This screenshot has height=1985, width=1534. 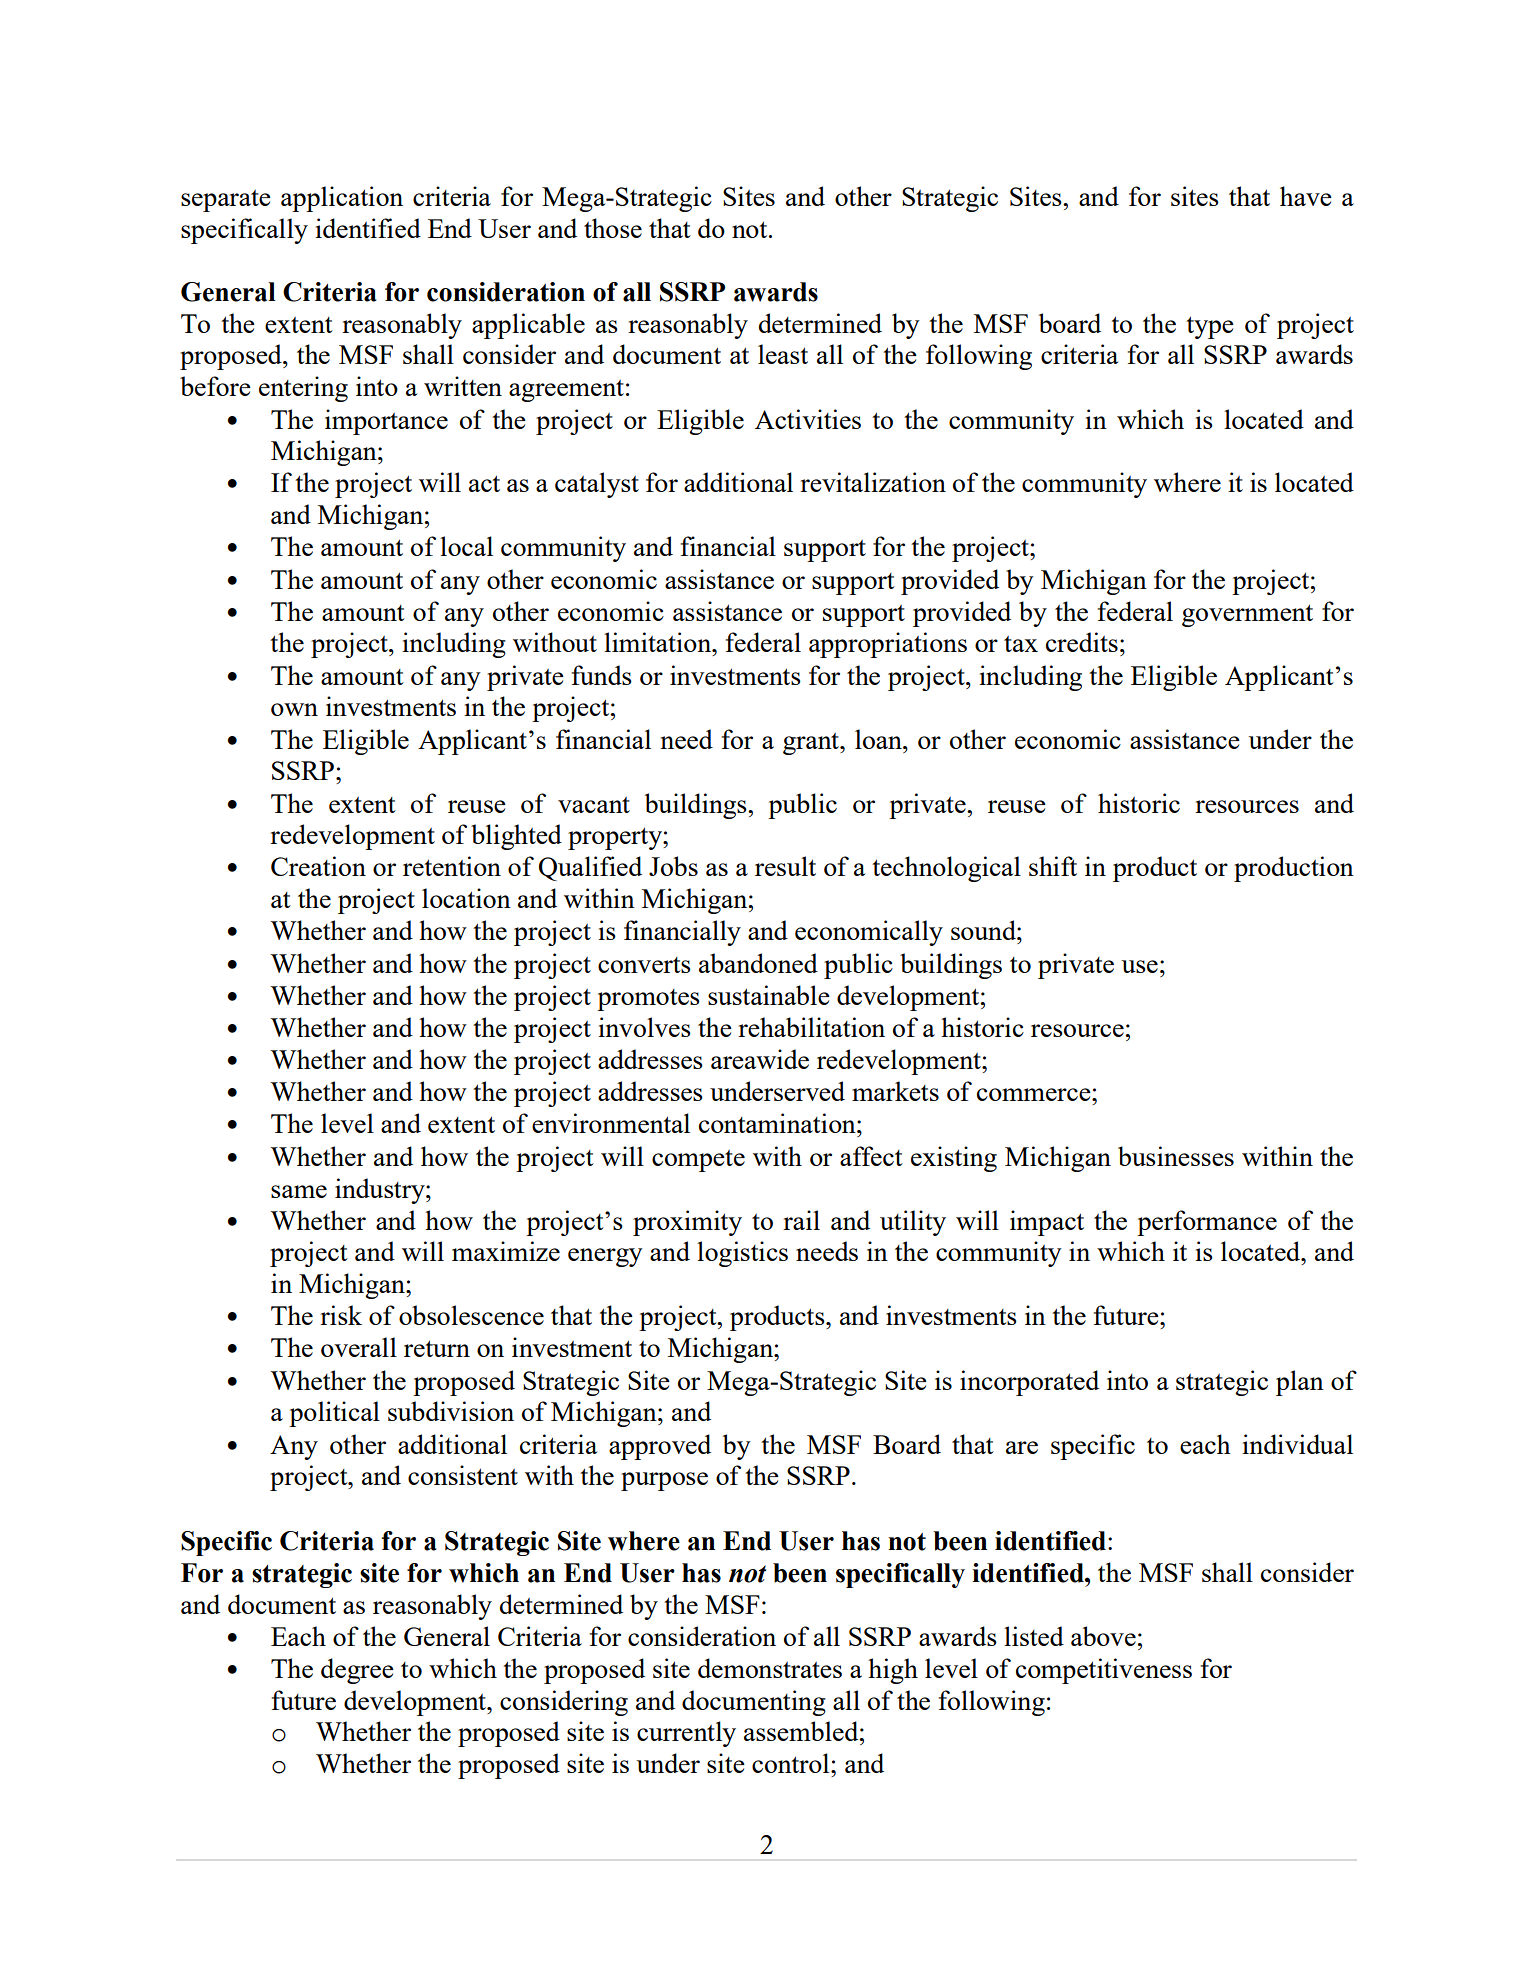 I want to click on degree, so click(x=357, y=1671).
